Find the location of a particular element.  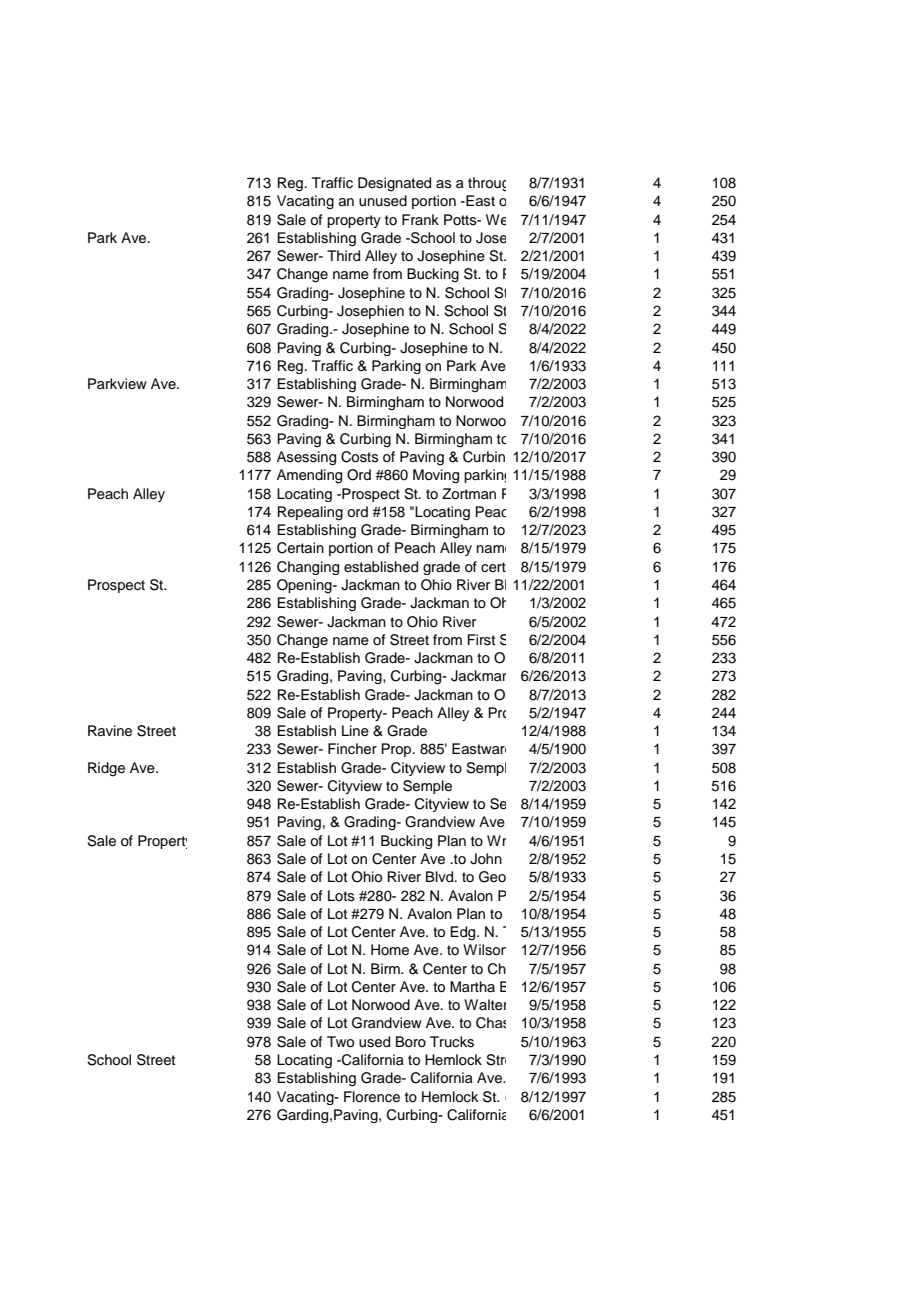

Boro is located at coordinates (411, 1041).
